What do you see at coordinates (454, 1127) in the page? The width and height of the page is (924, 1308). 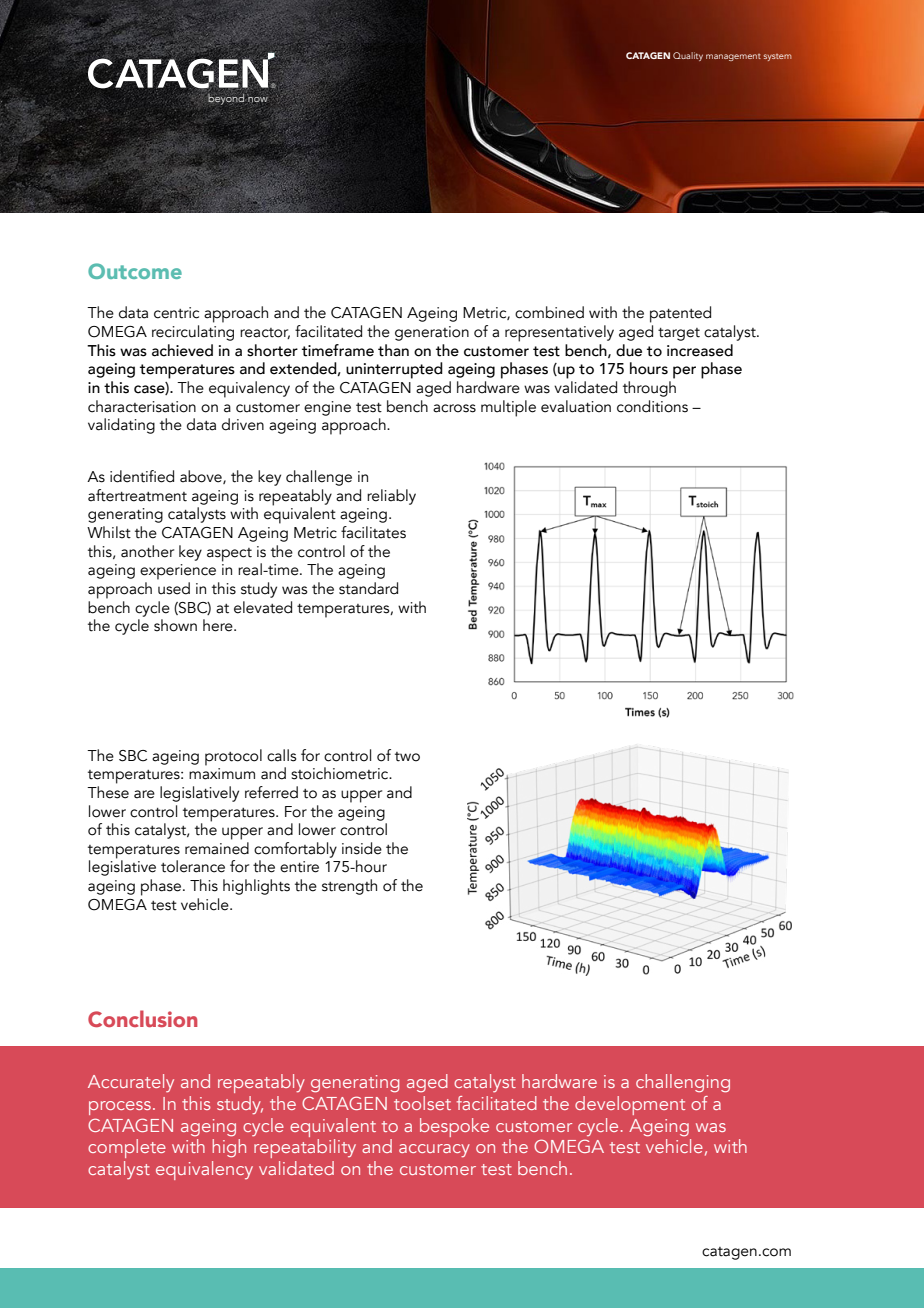 I see `bespoke` at bounding box center [454, 1127].
